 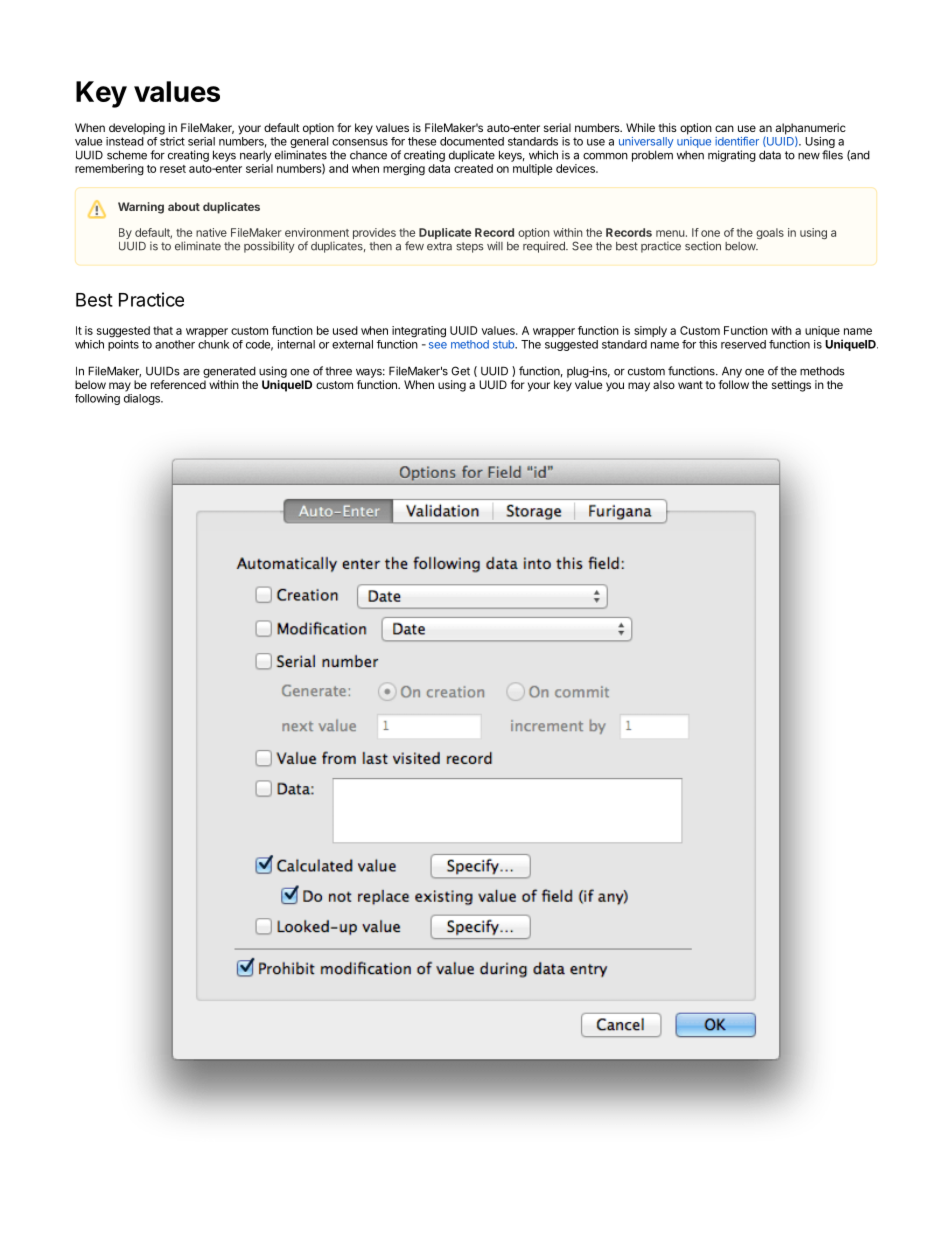 What do you see at coordinates (172, 141) in the screenshot?
I see `strict` at bounding box center [172, 141].
